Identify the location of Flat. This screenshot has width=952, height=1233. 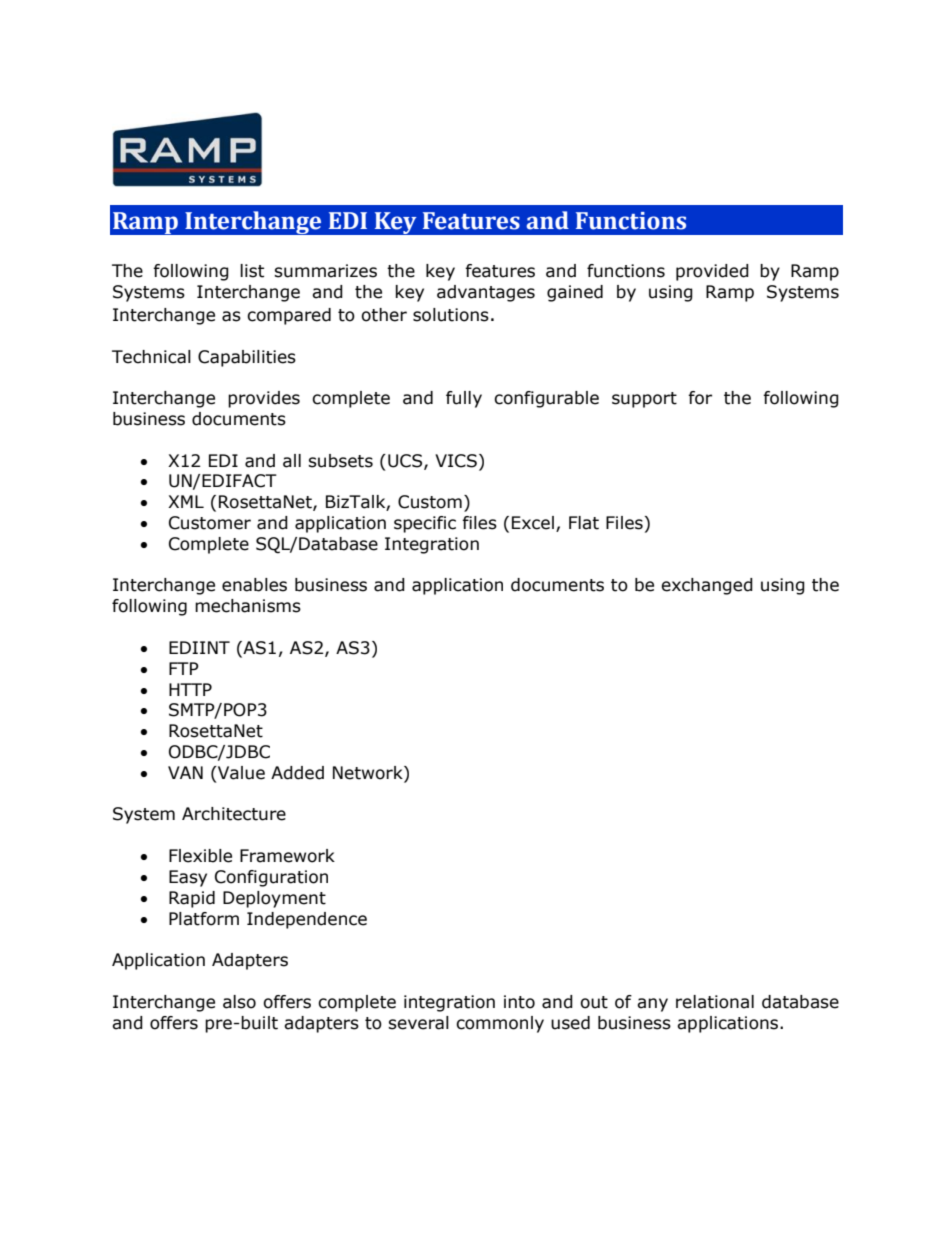
(584, 523).
